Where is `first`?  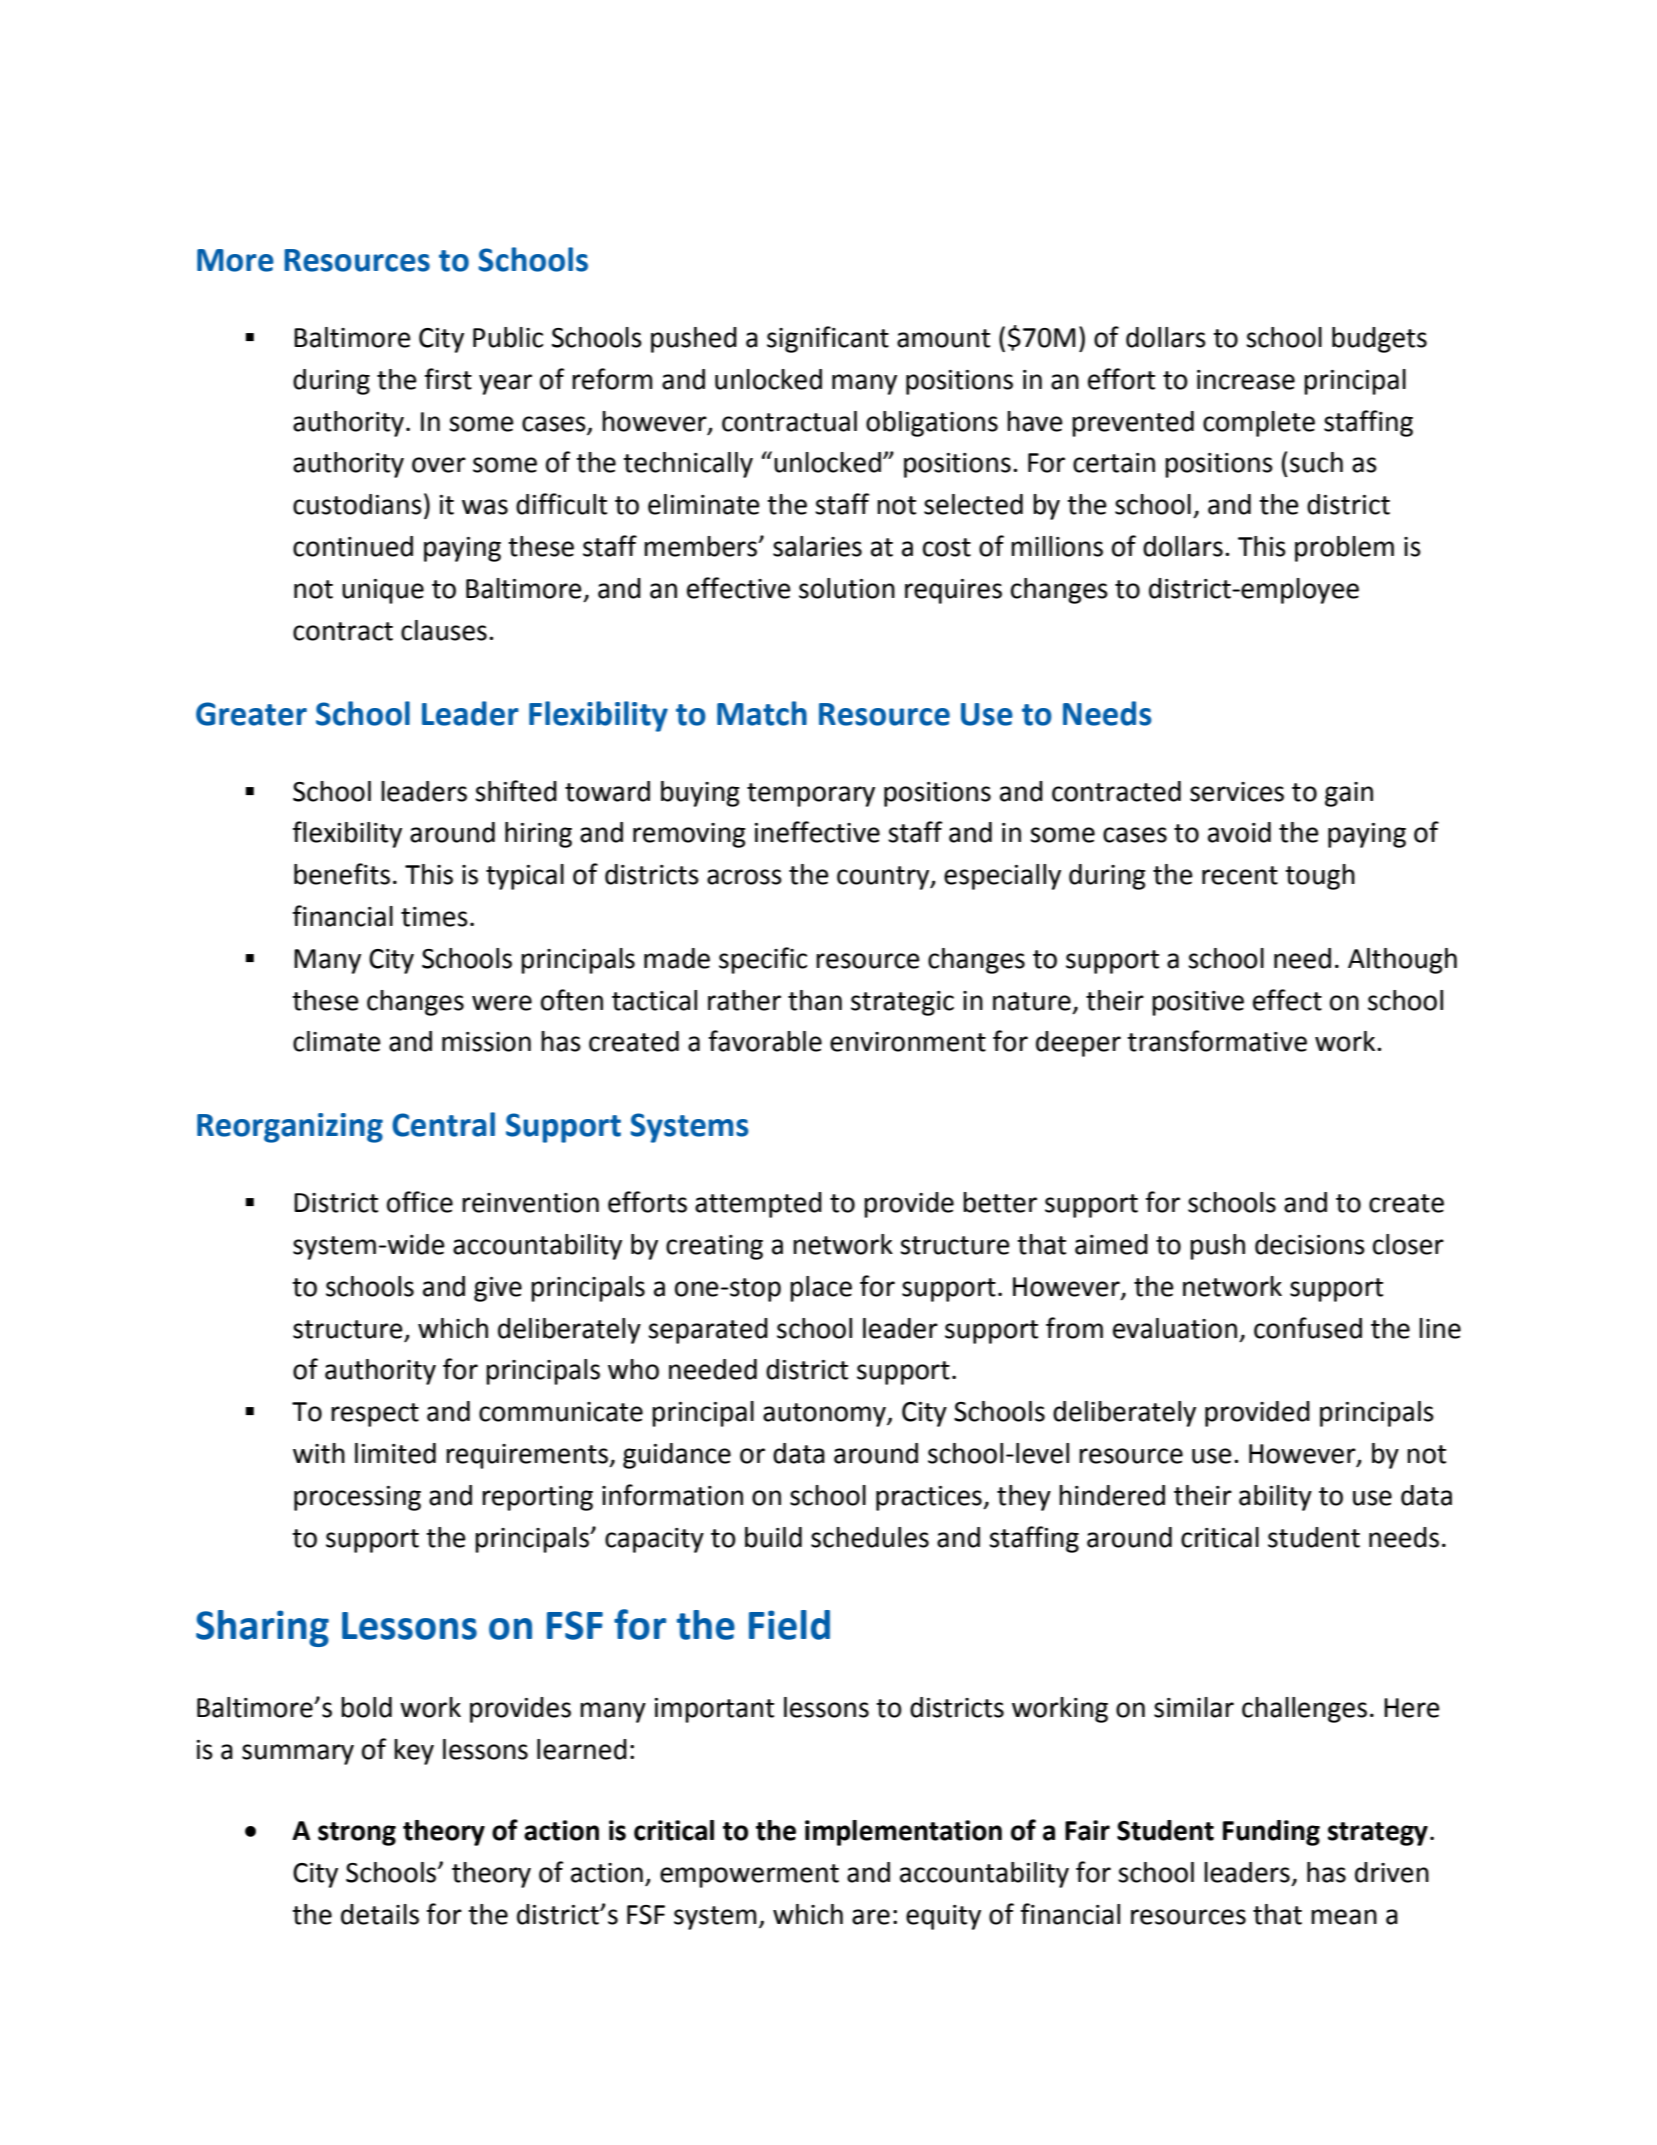
first is located at coordinates (448, 379).
